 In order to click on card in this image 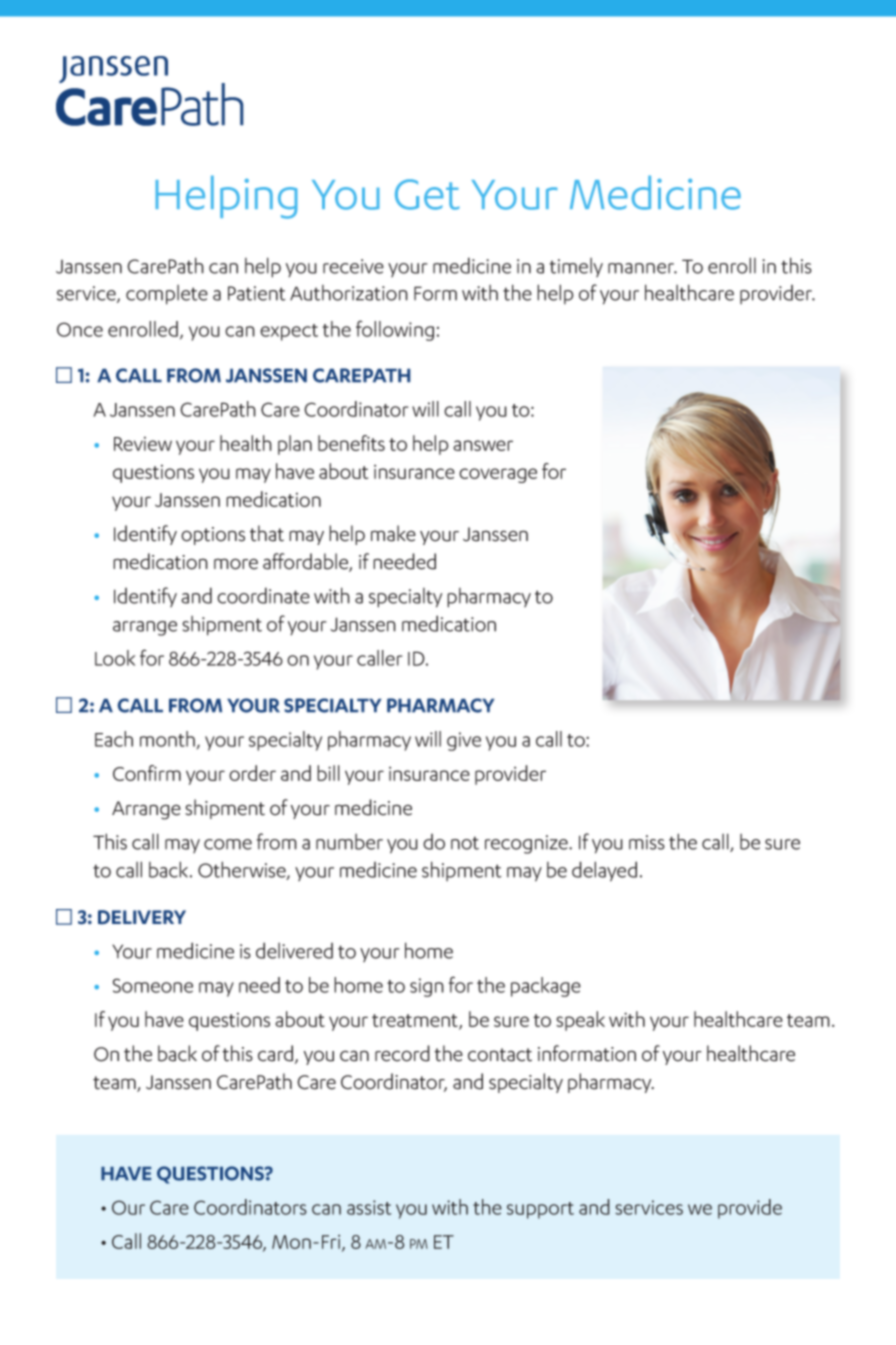, I will do `click(277, 1054)`.
